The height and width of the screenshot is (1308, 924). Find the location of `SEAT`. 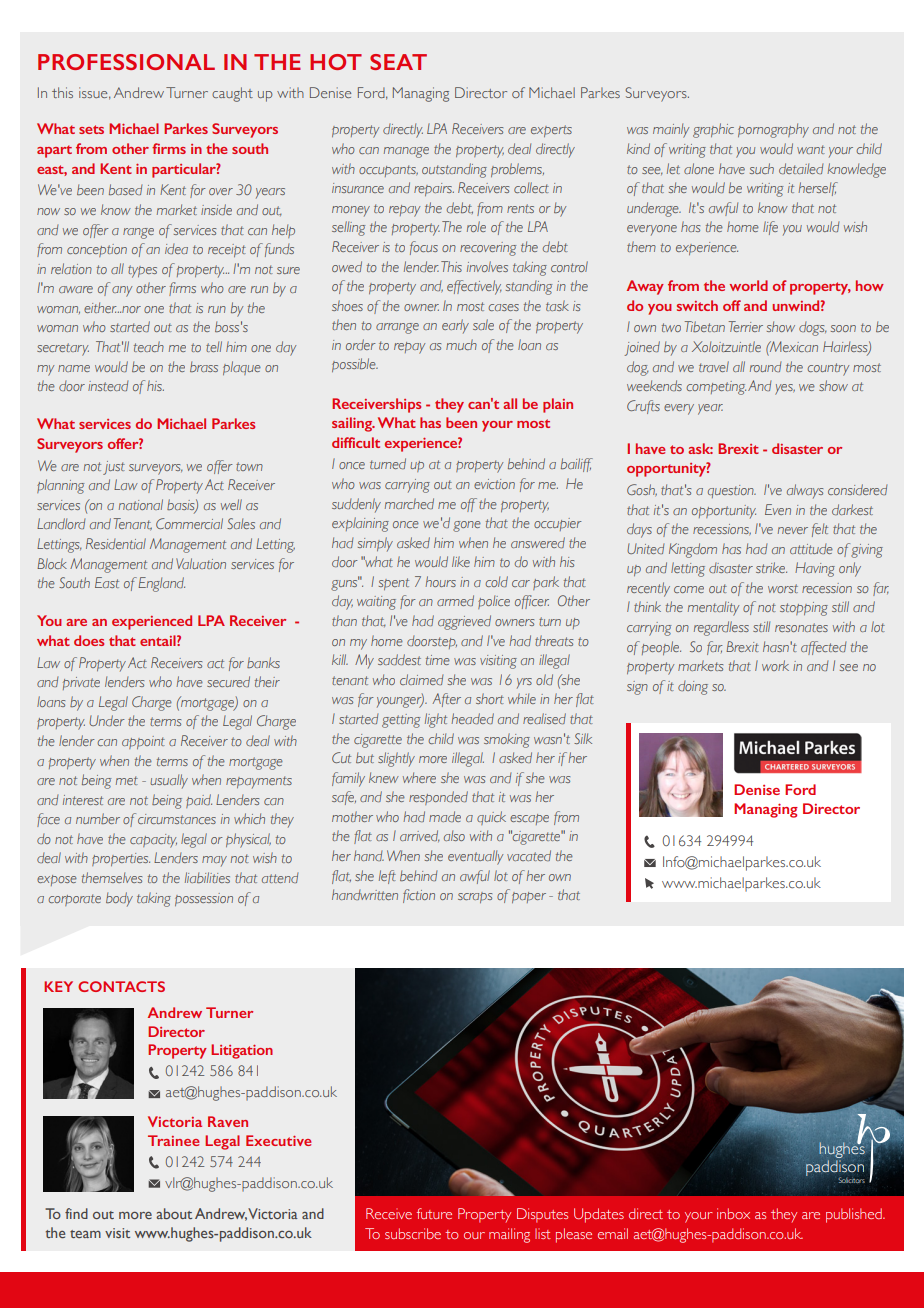

SEAT is located at coordinates (398, 62).
